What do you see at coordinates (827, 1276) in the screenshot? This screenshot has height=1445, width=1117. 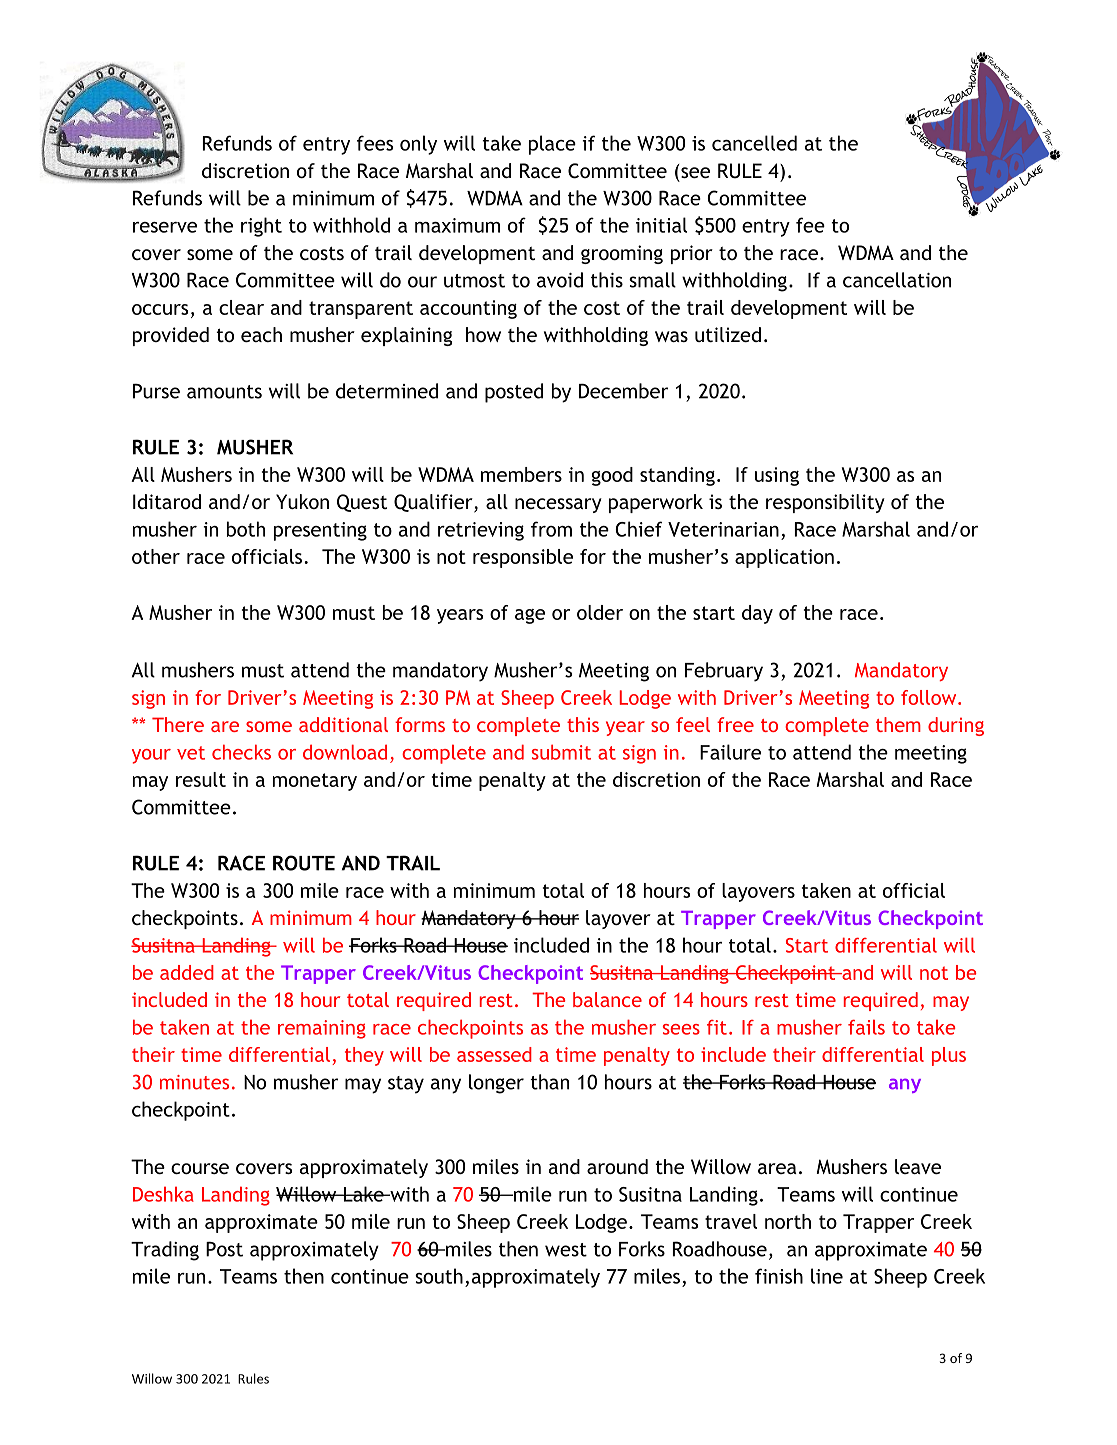 I see `line` at bounding box center [827, 1276].
